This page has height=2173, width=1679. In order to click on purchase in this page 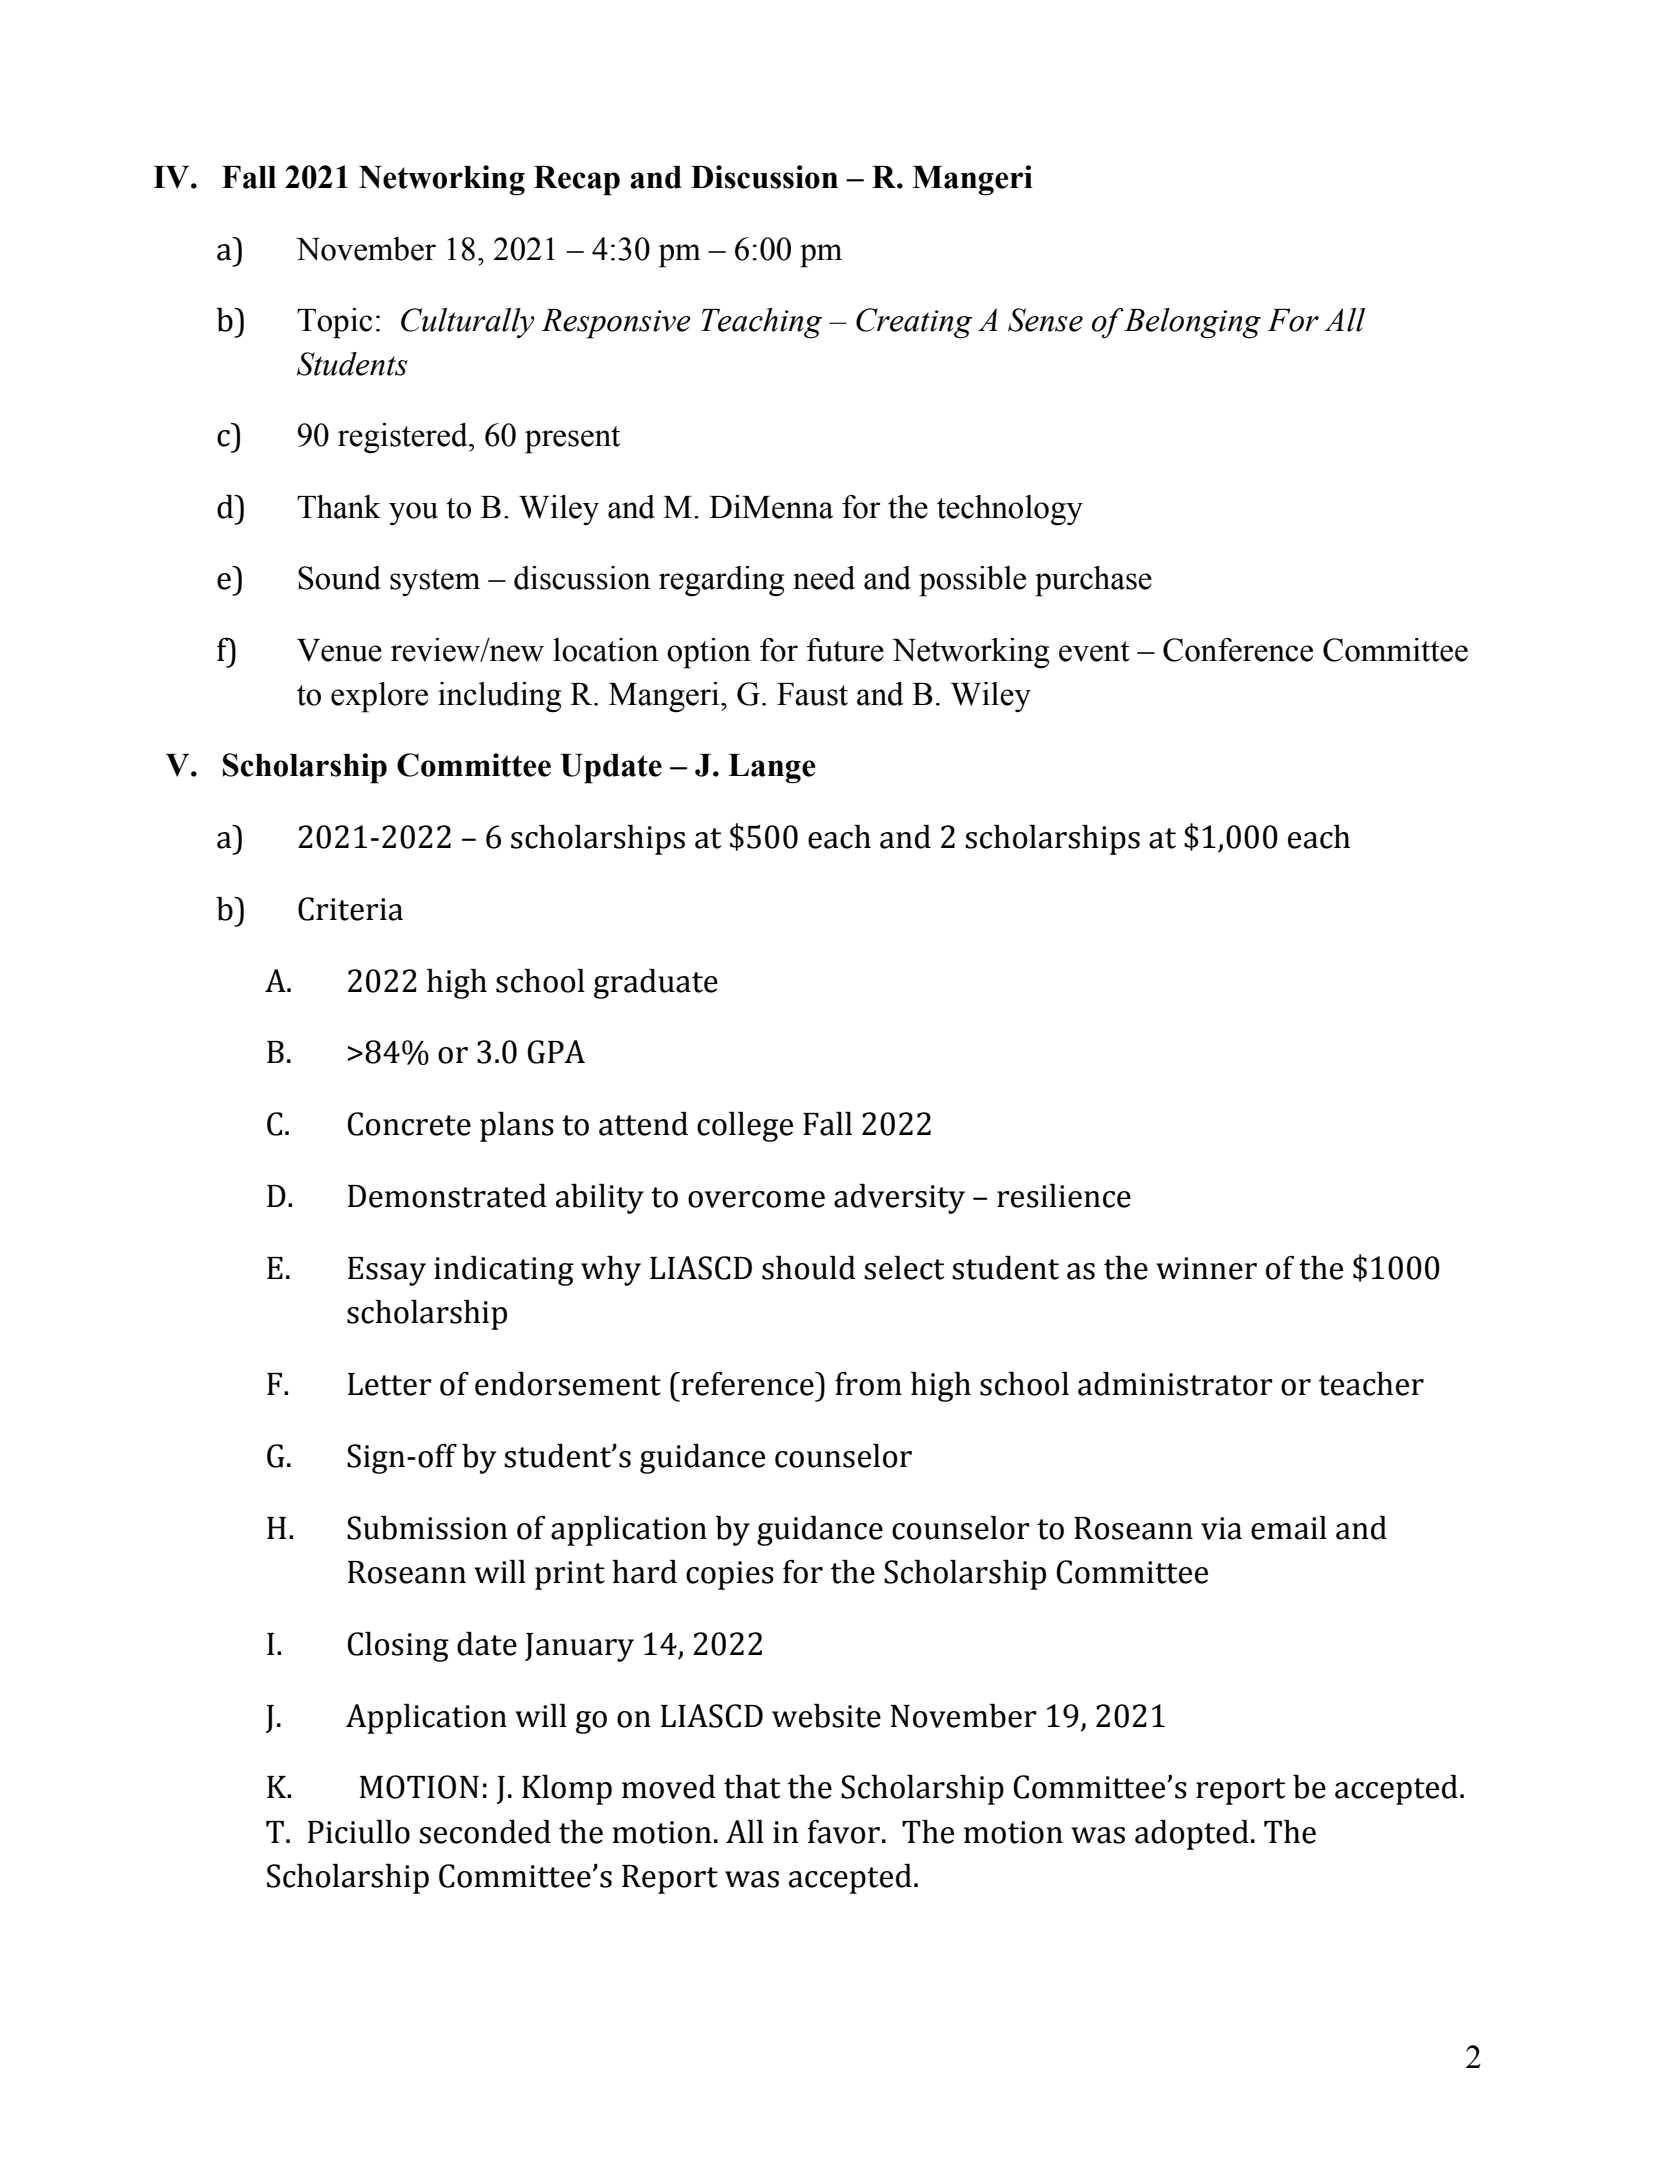, I will do `click(1093, 581)`.
